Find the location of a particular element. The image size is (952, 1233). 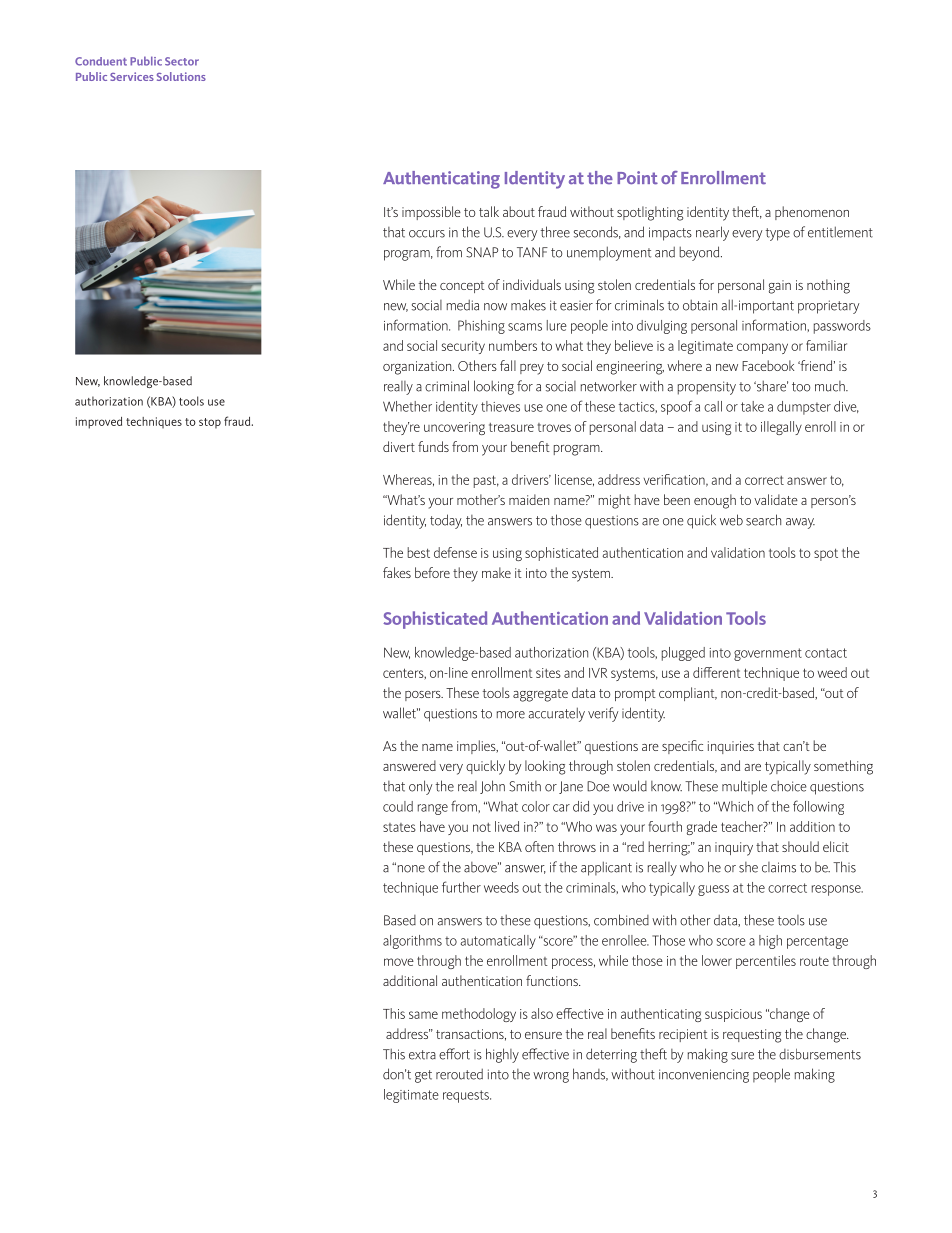

Solutions is located at coordinates (181, 76).
